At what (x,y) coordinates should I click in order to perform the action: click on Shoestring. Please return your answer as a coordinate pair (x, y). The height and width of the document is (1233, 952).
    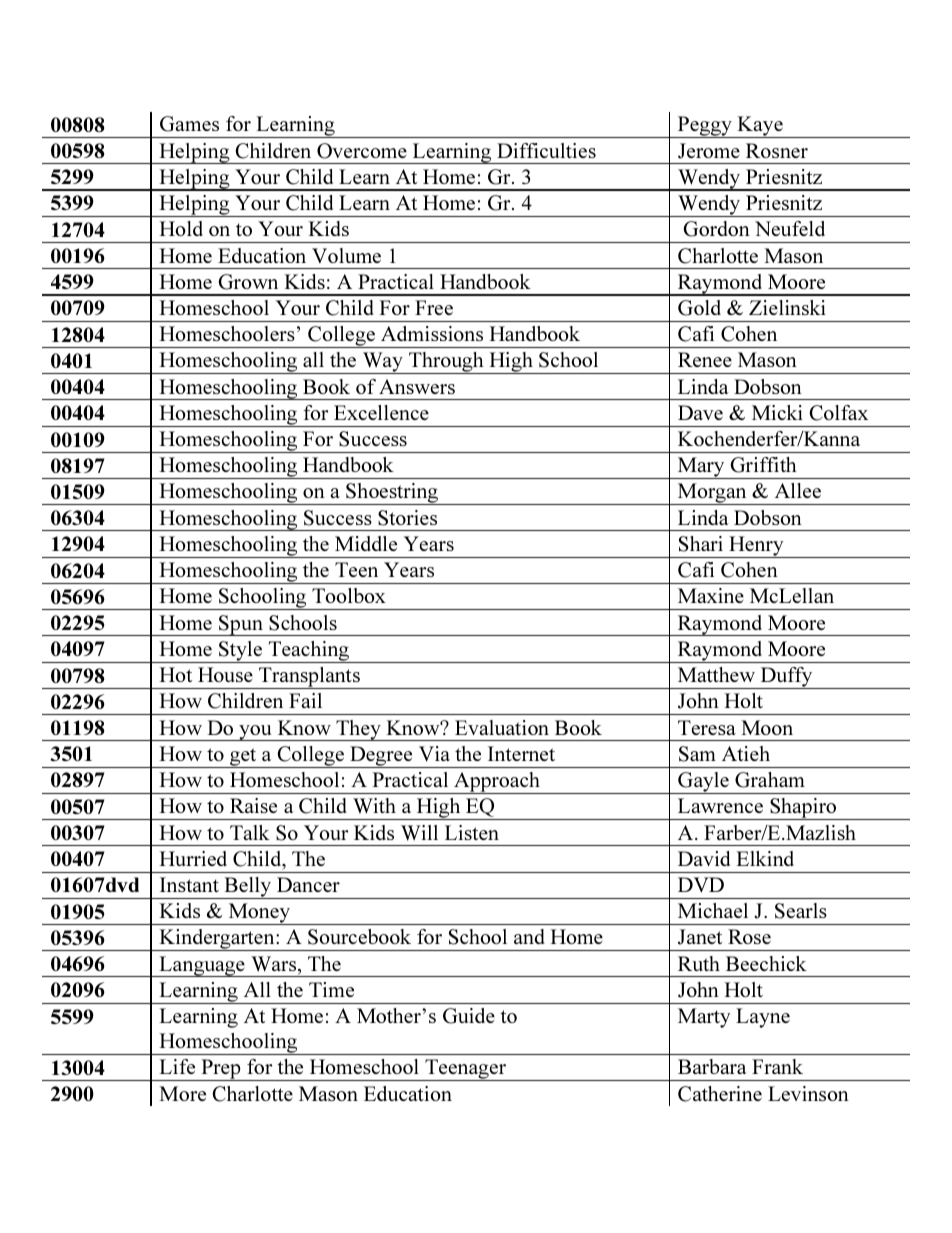
    Looking at the image, I should click on (392, 494).
